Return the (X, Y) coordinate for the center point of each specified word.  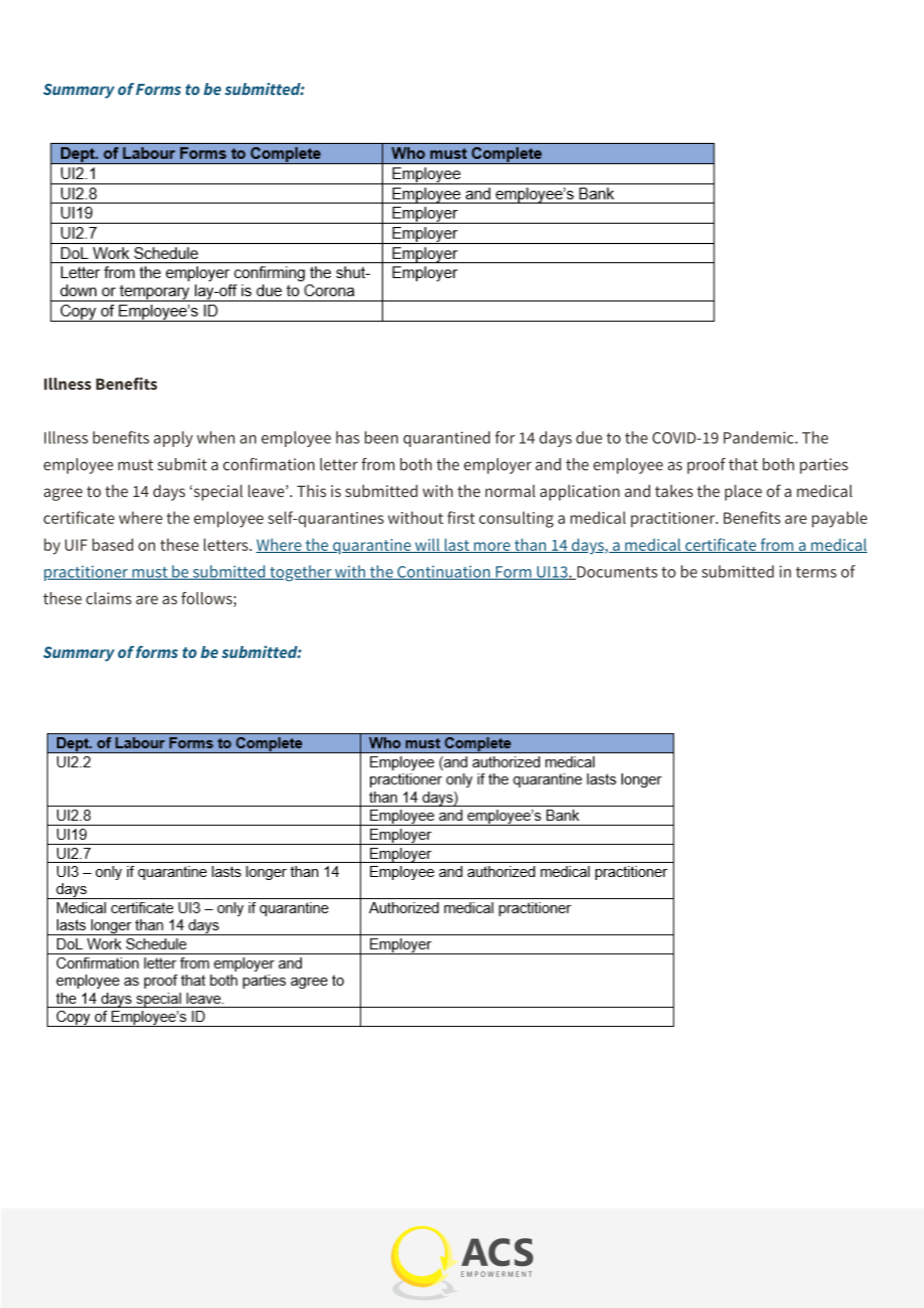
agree (63, 494)
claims (109, 598)
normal (510, 491)
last (457, 545)
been (381, 437)
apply (173, 439)
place (743, 493)
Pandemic (760, 437)
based (112, 544)
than (530, 545)
